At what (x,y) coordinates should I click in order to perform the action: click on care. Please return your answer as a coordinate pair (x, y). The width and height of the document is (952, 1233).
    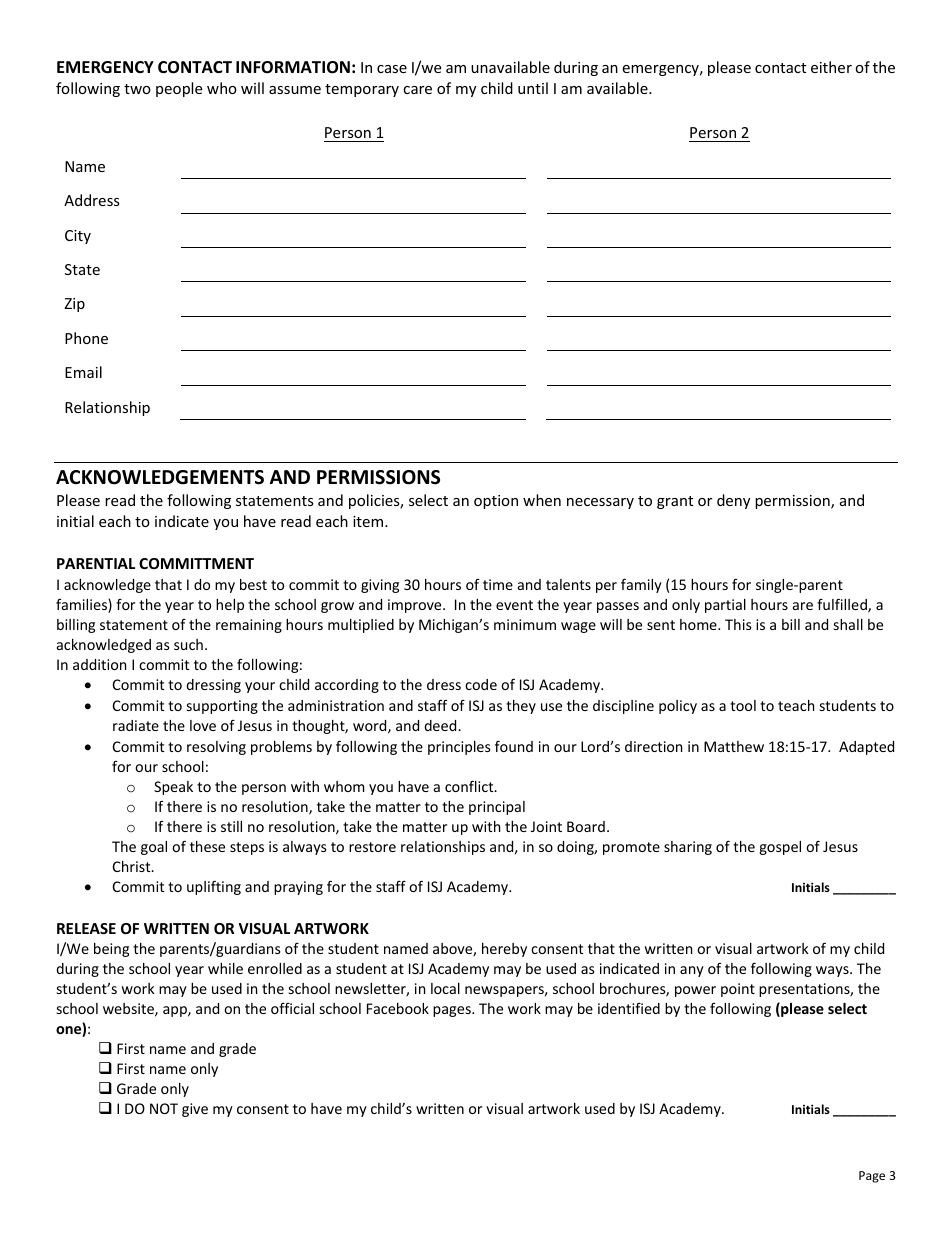
    Looking at the image, I should click on (417, 90).
